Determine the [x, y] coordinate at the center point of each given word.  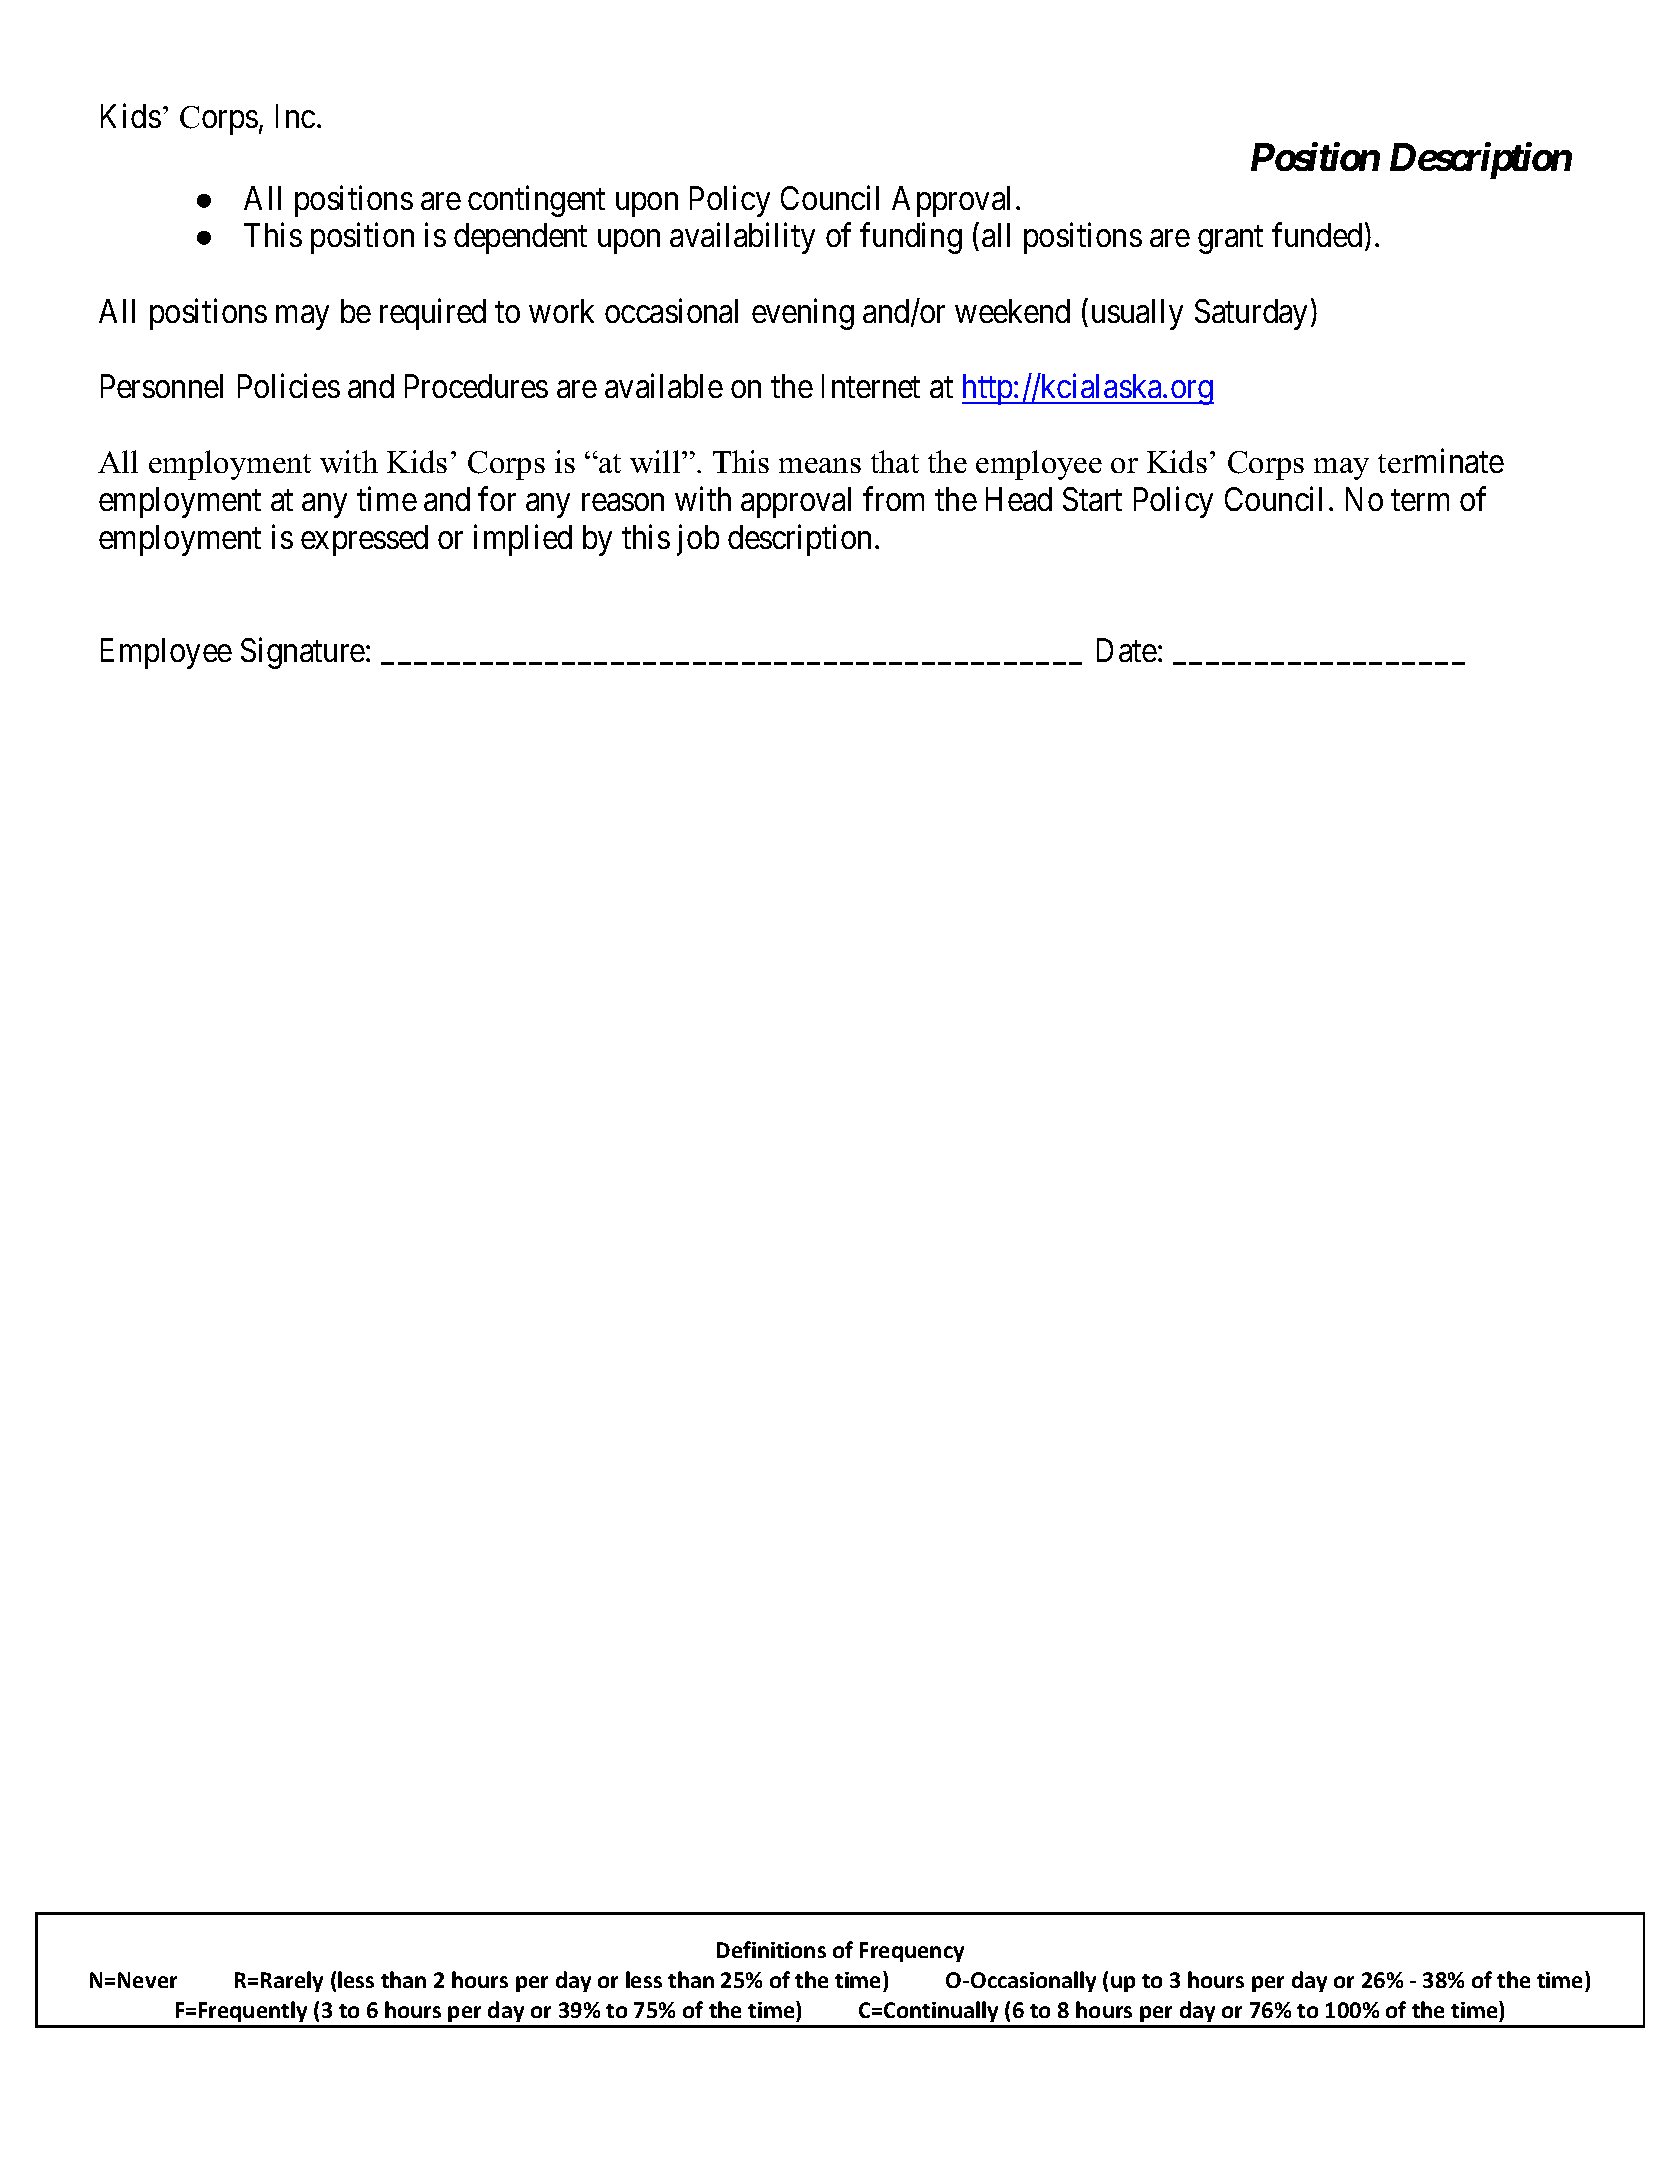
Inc [295, 116]
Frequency [912, 1952]
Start [1092, 499]
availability [742, 238]
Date [1127, 650]
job [698, 540]
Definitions [771, 1949]
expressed [364, 540]
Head [1019, 499]
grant [1230, 240]
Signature [303, 653]
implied [523, 540]
